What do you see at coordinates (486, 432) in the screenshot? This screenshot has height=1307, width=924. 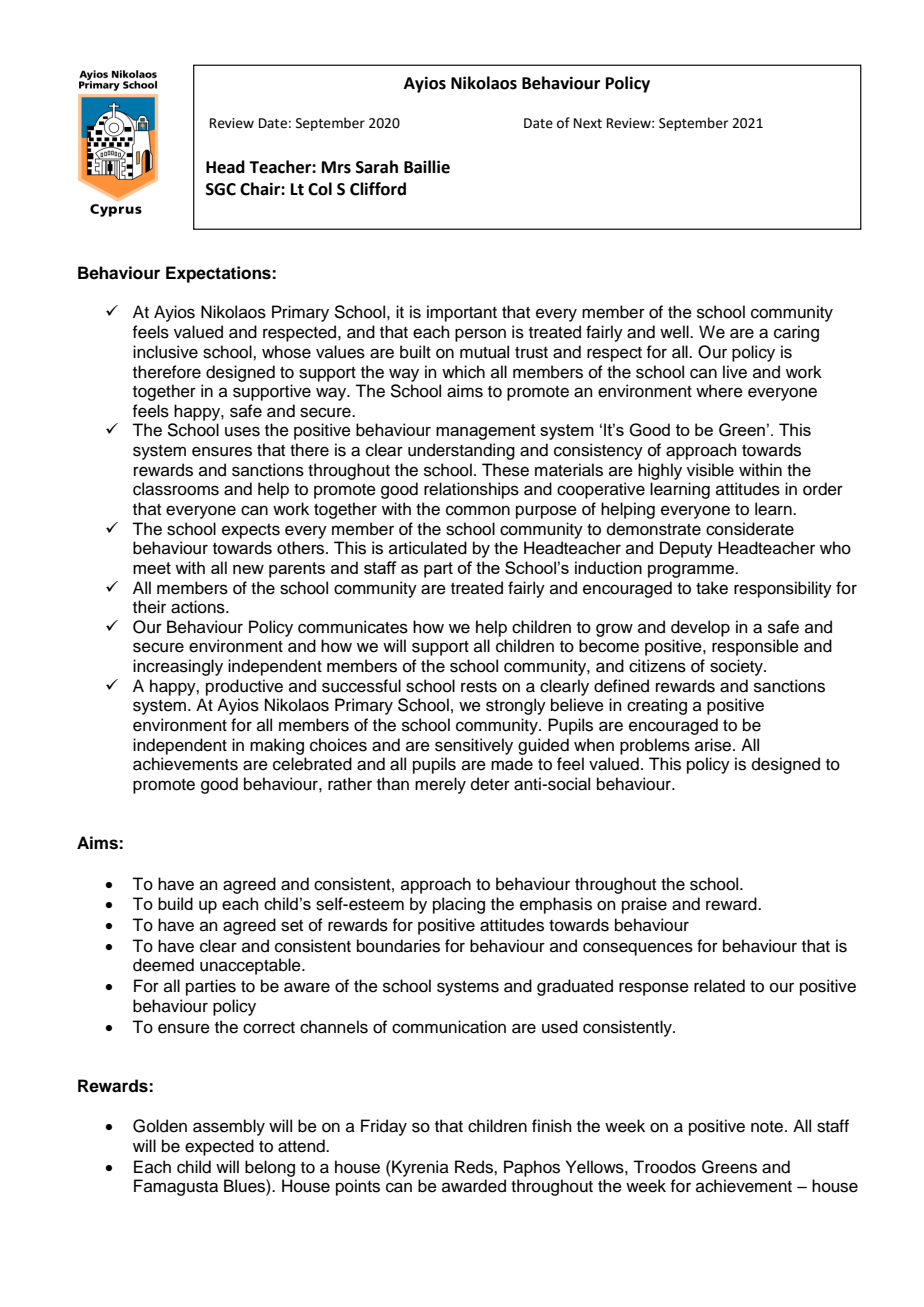 I see `management` at bounding box center [486, 432].
